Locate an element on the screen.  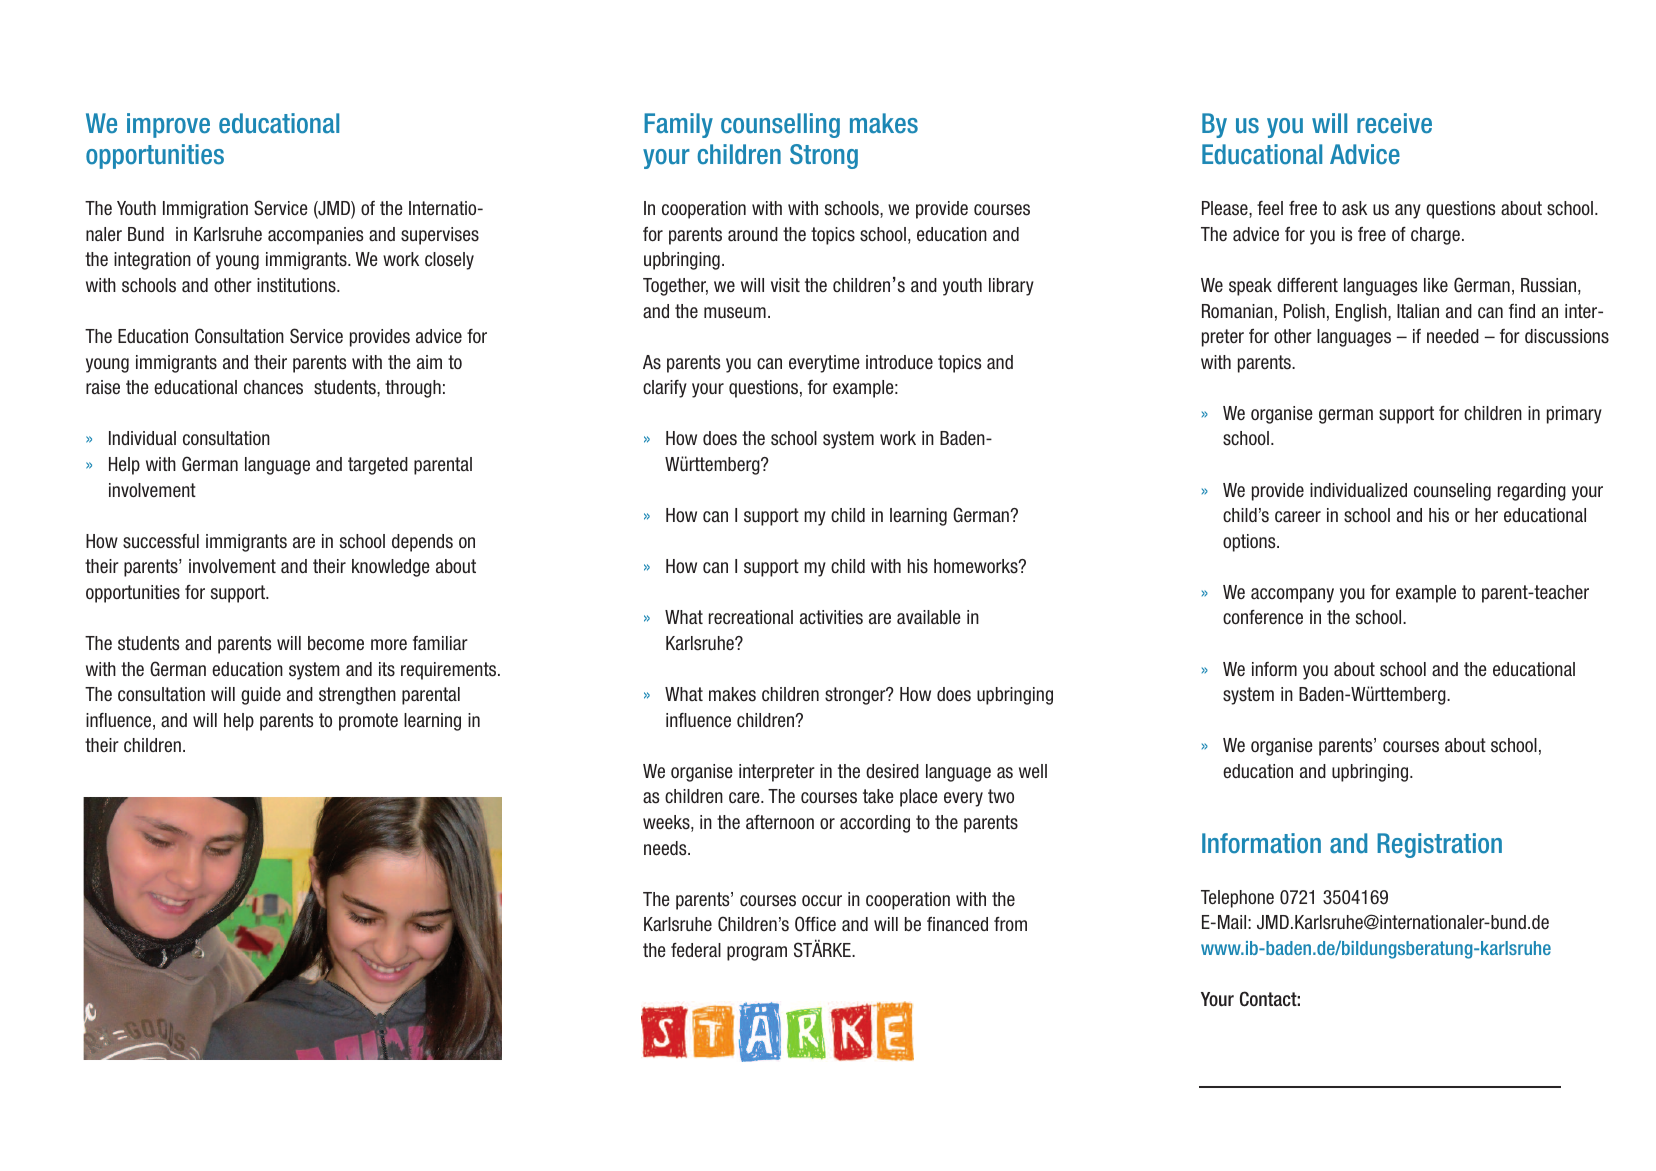
activities is located at coordinates (831, 617).
